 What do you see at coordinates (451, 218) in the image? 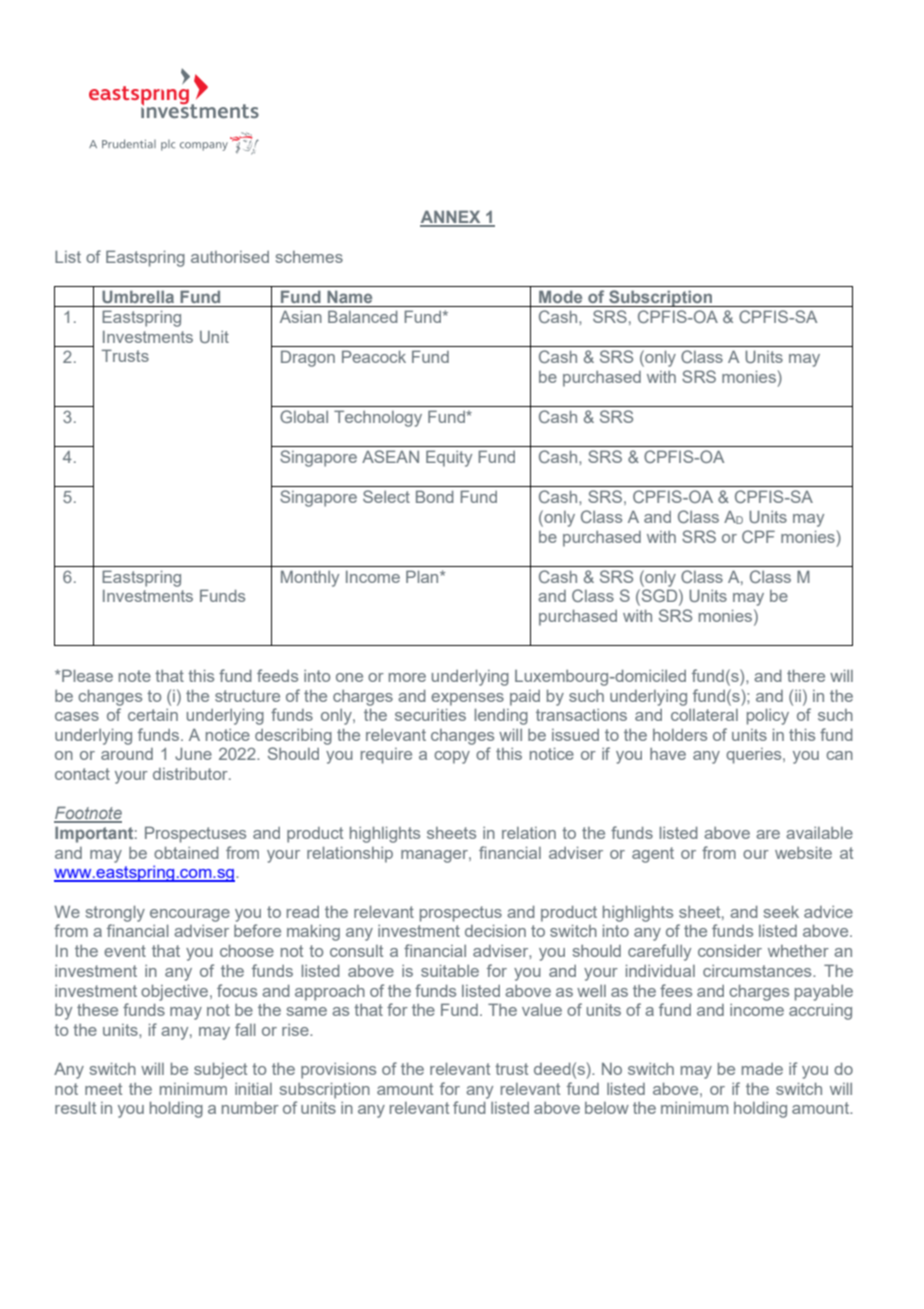
I see `ANNEX` at bounding box center [451, 218].
